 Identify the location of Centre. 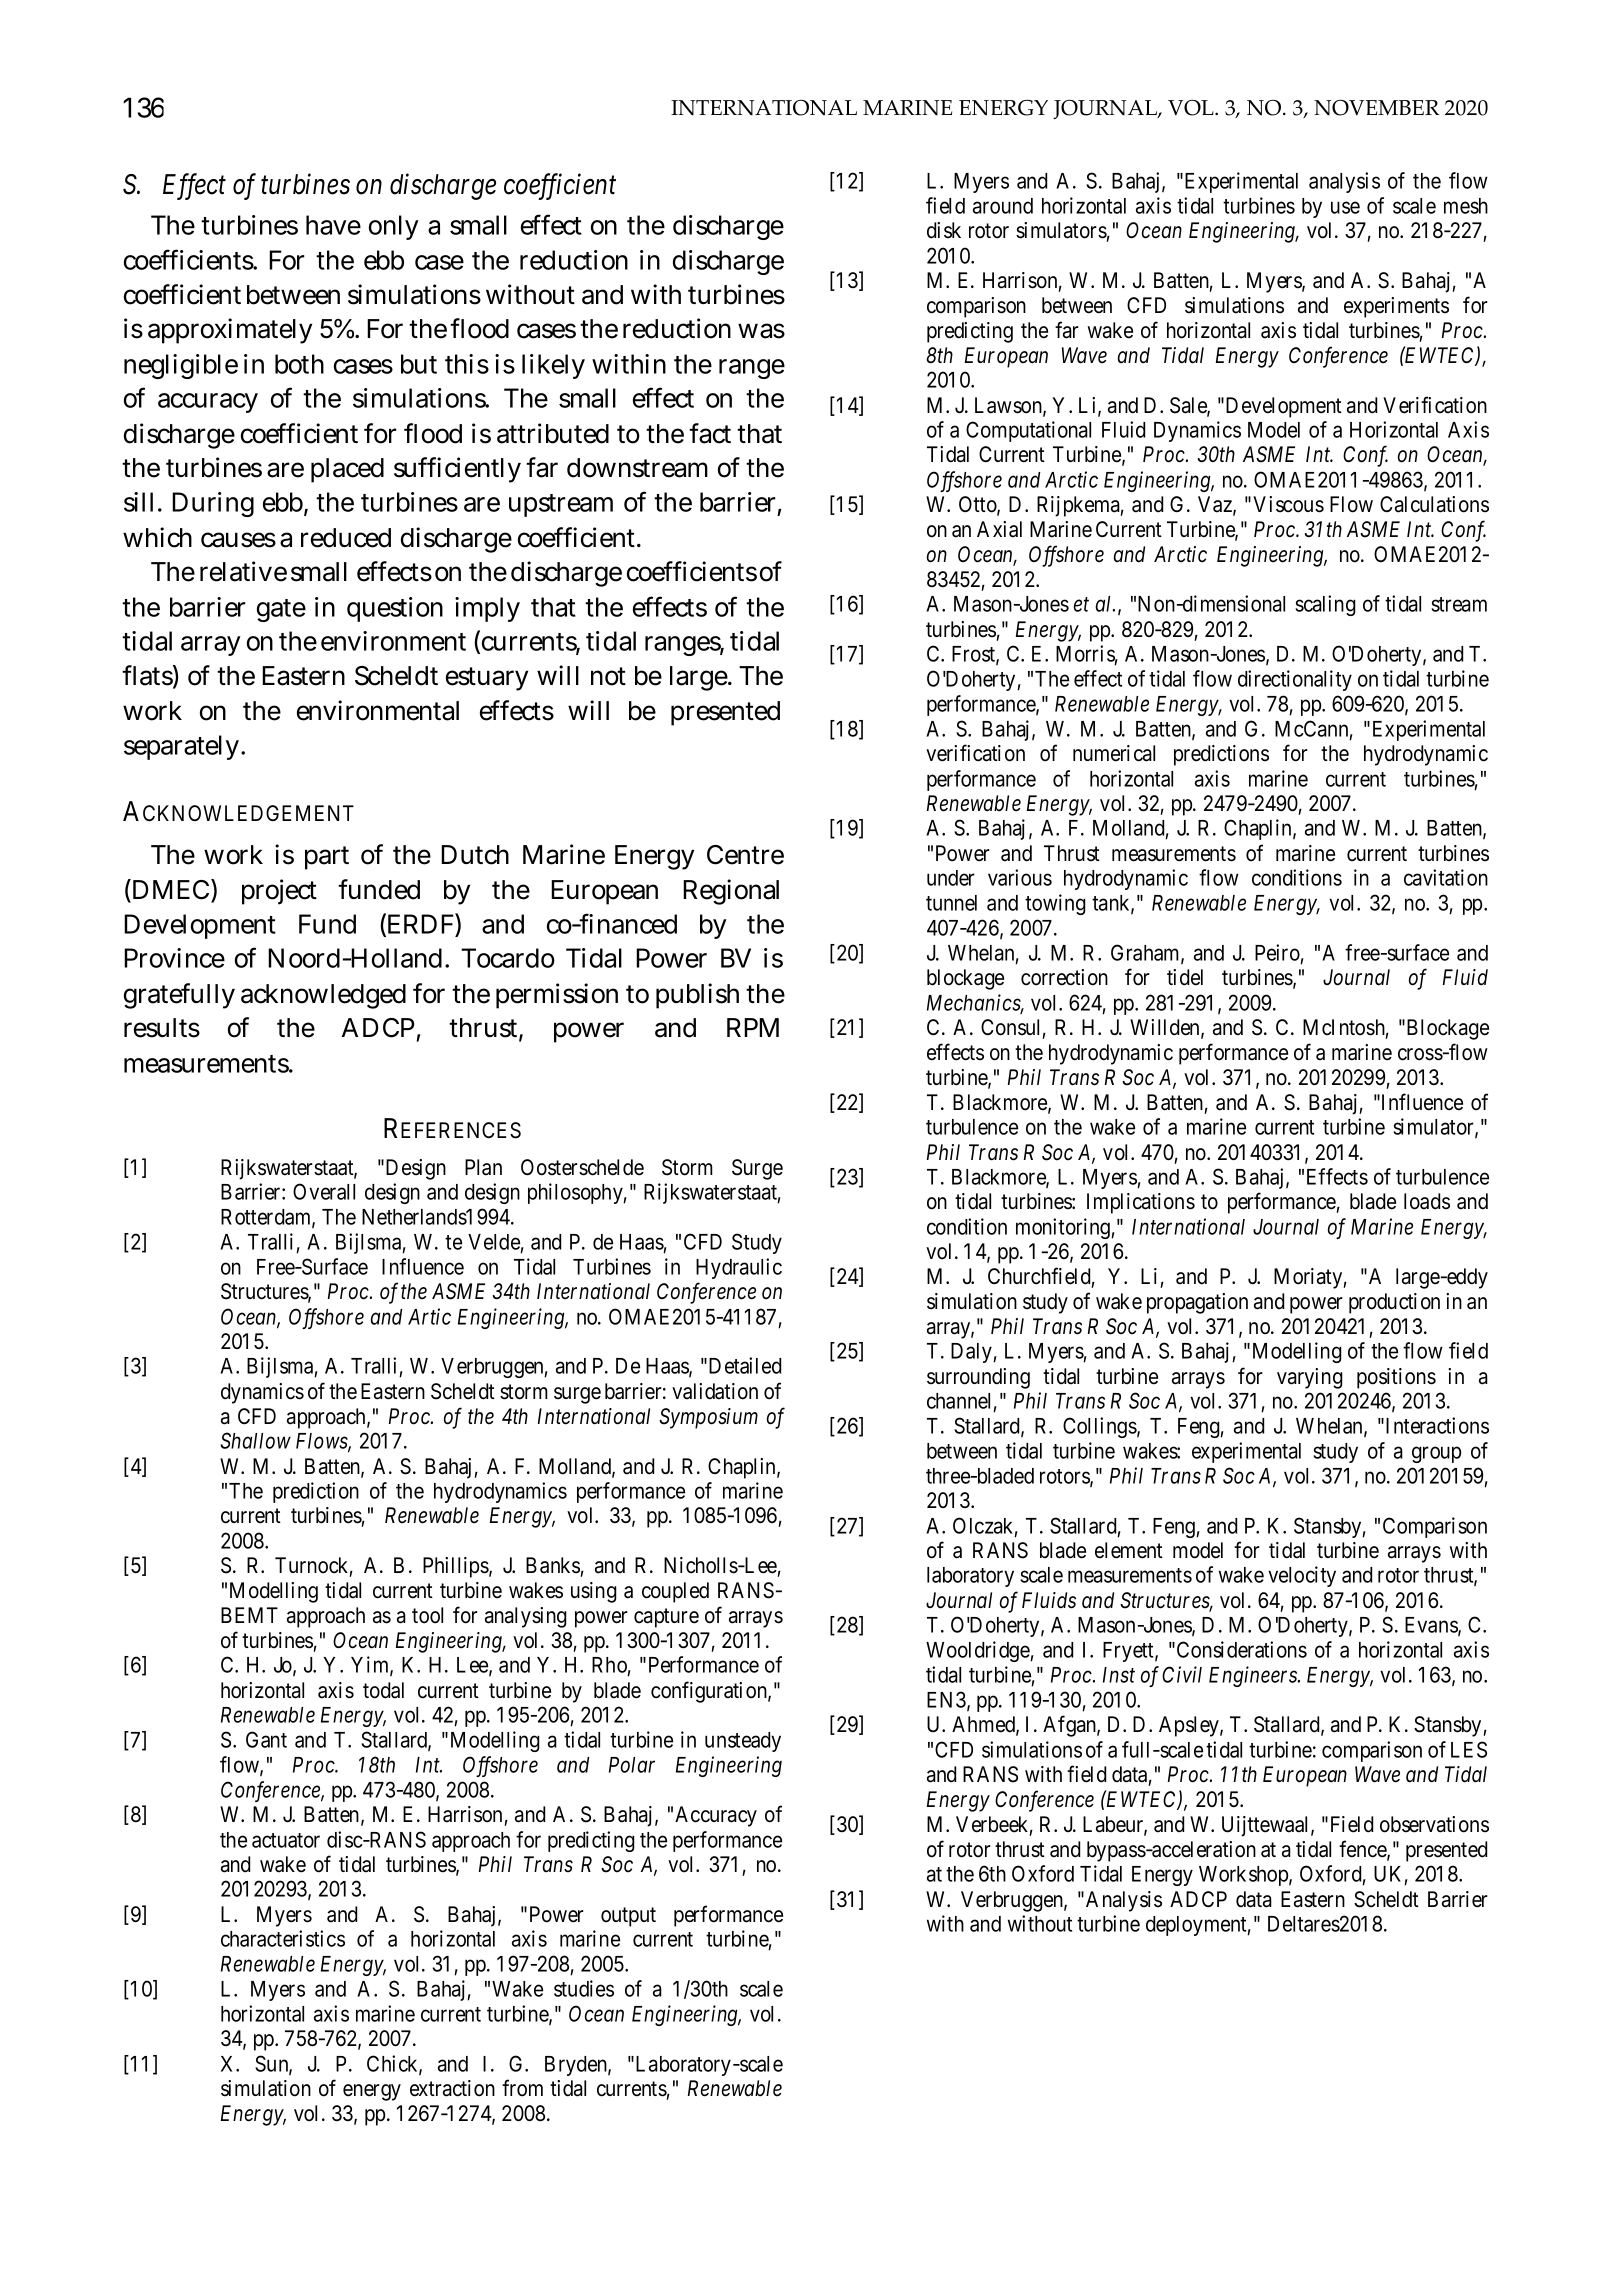
(745, 855).
